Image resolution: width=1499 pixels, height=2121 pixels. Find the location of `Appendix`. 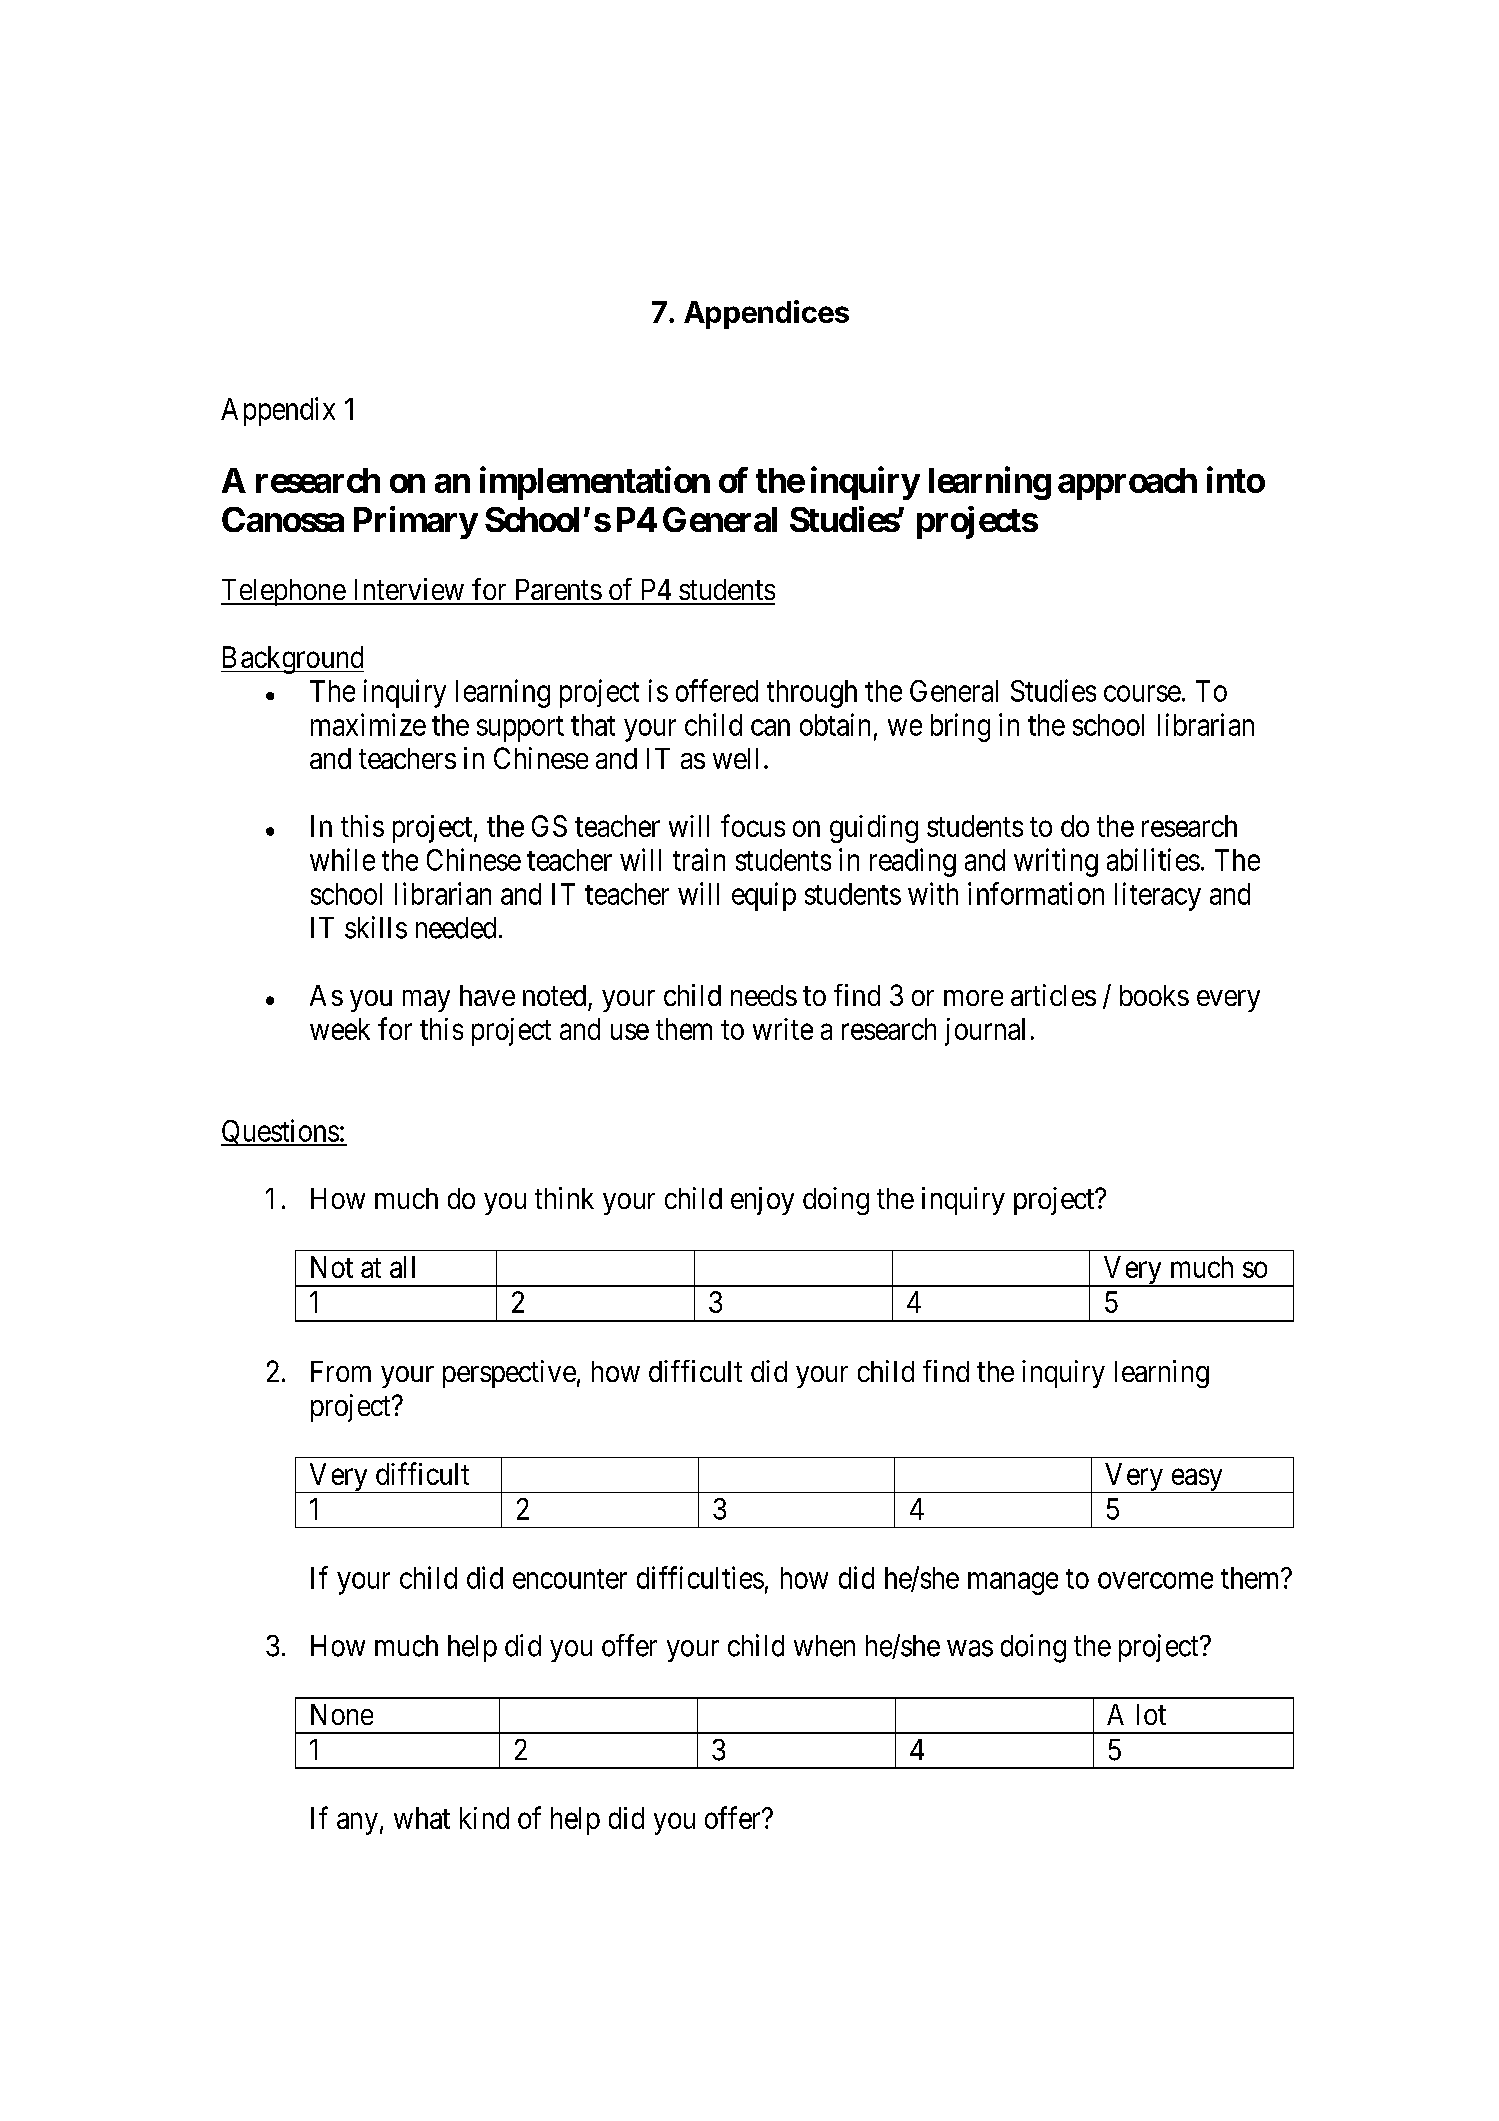

Appendix is located at coordinates (278, 411).
